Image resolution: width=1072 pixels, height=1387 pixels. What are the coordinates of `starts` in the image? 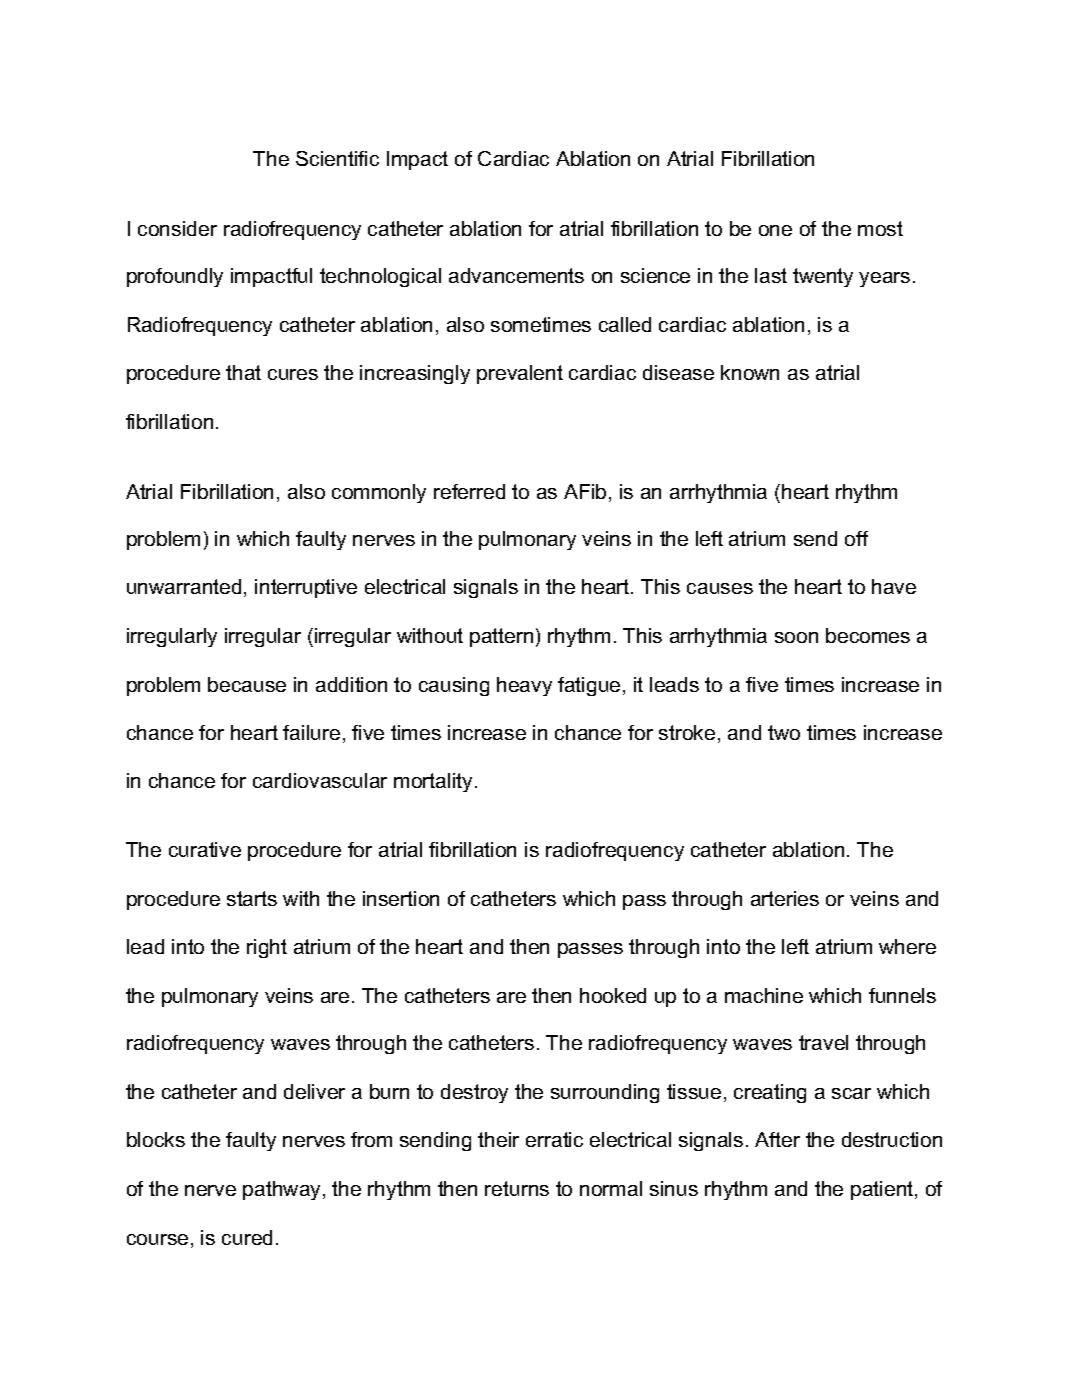 It's located at (252, 898).
